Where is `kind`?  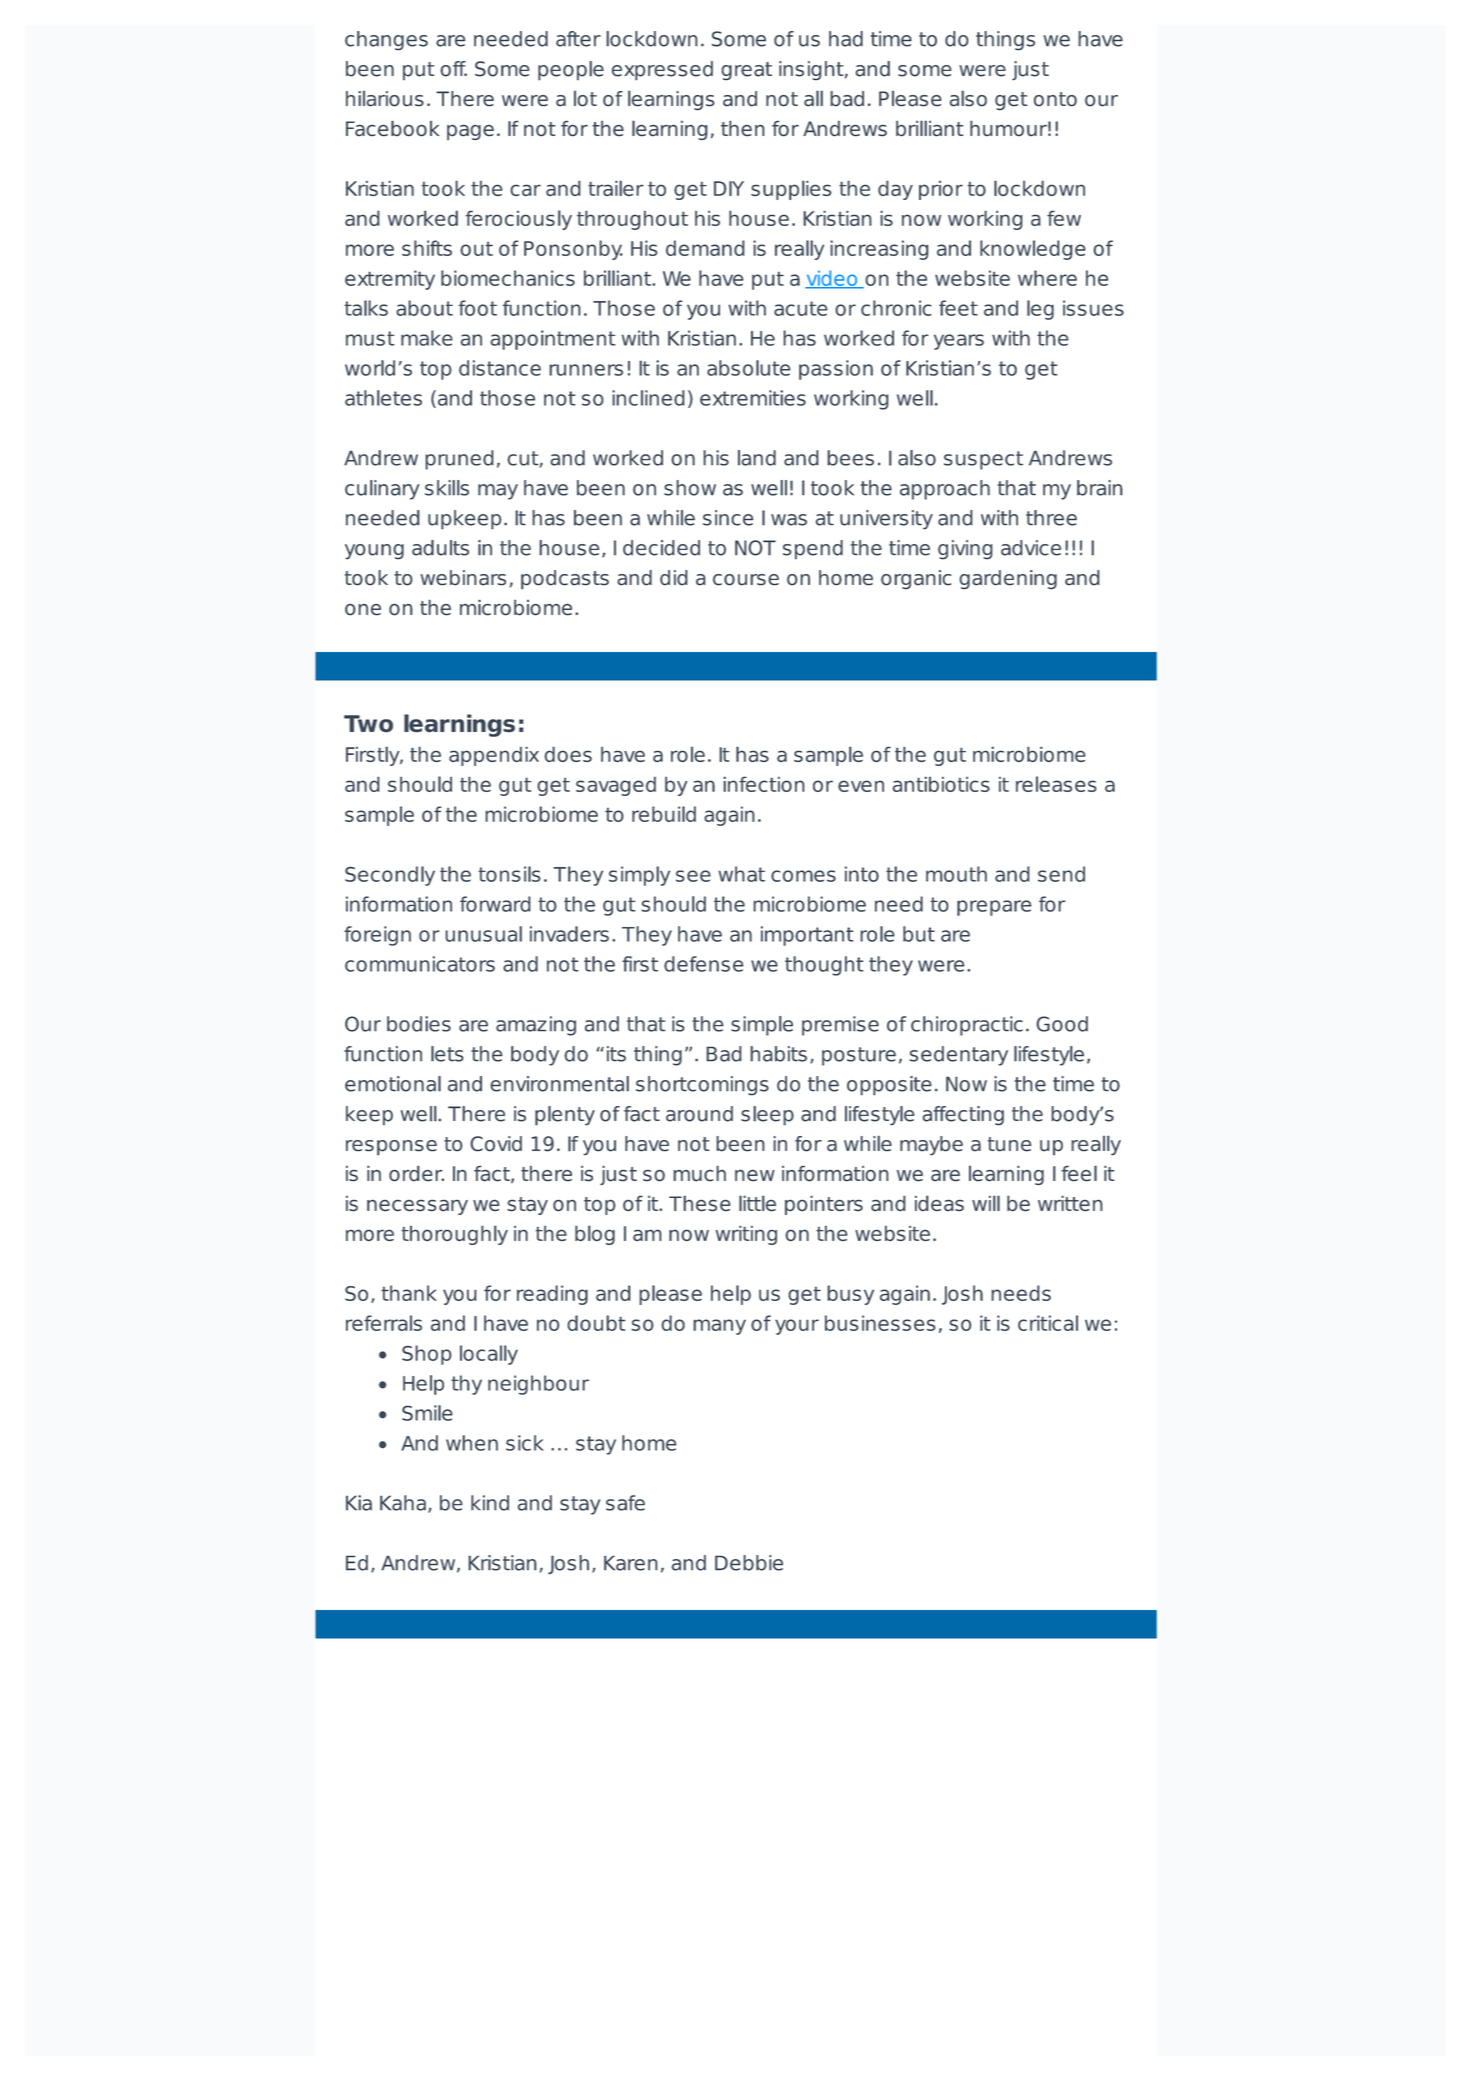
kind is located at coordinates (490, 1503).
